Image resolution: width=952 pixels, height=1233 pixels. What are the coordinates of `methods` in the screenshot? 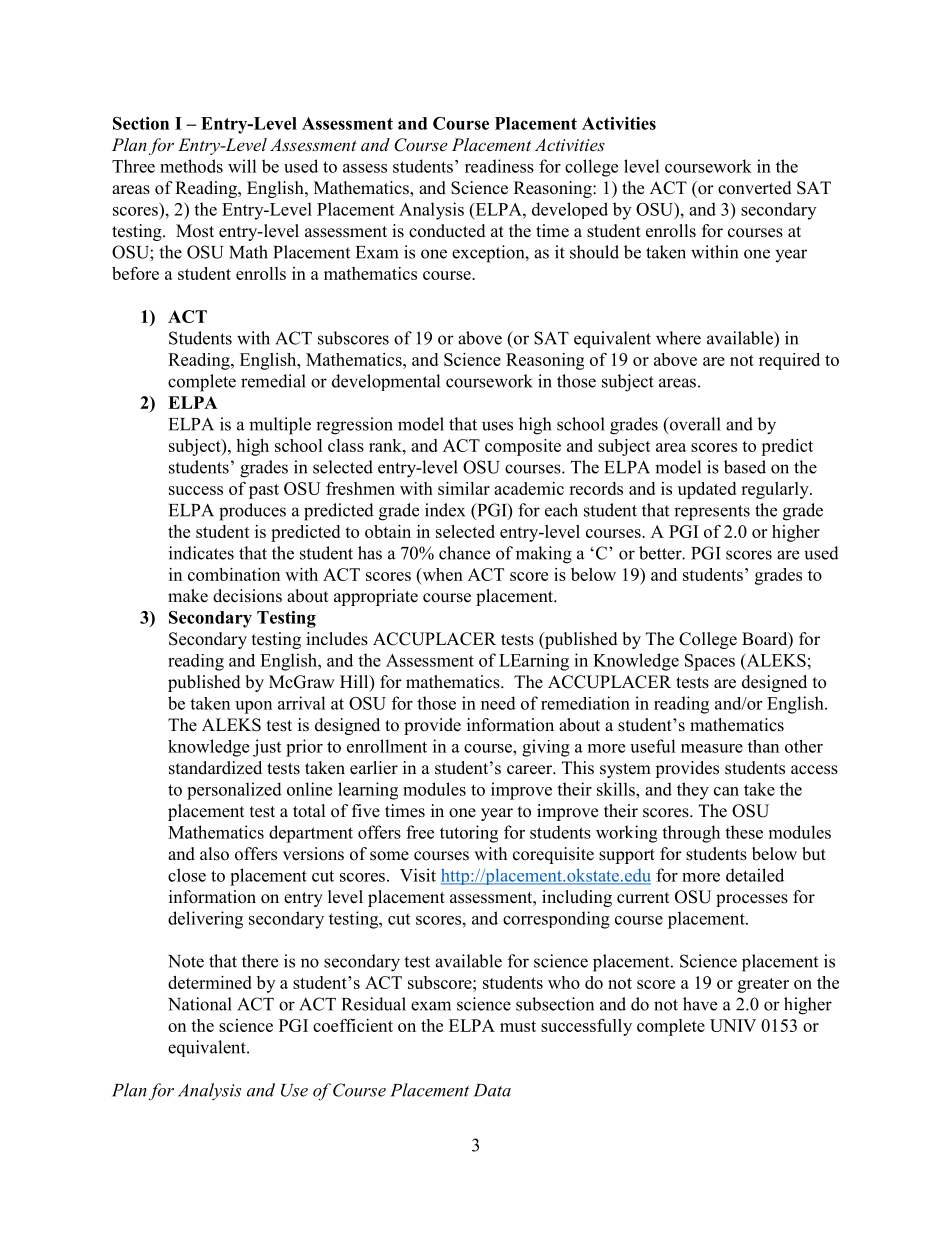 It's located at (191, 166).
